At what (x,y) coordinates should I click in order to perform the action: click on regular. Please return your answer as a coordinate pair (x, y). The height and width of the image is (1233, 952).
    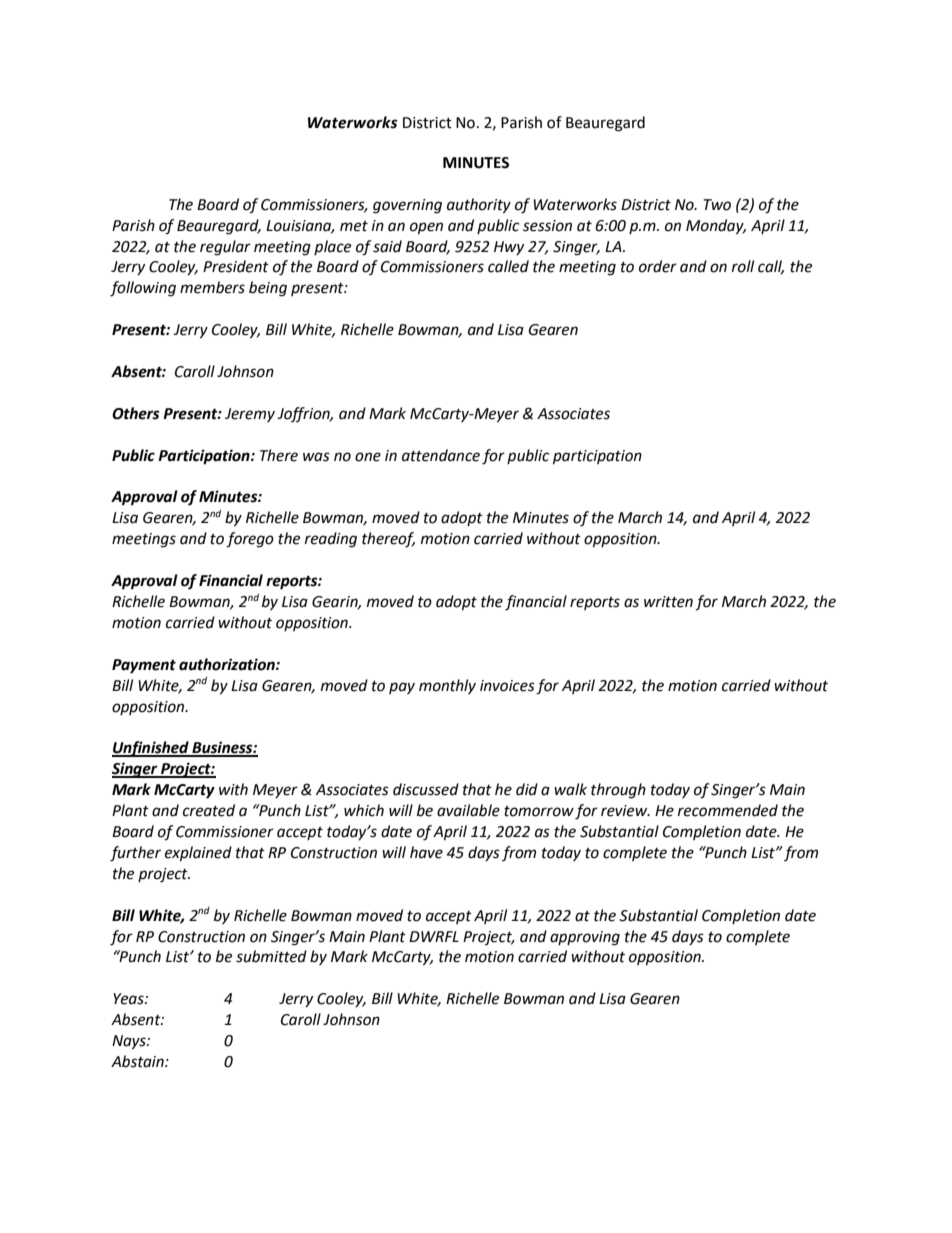
    Looking at the image, I should click on (225, 248).
